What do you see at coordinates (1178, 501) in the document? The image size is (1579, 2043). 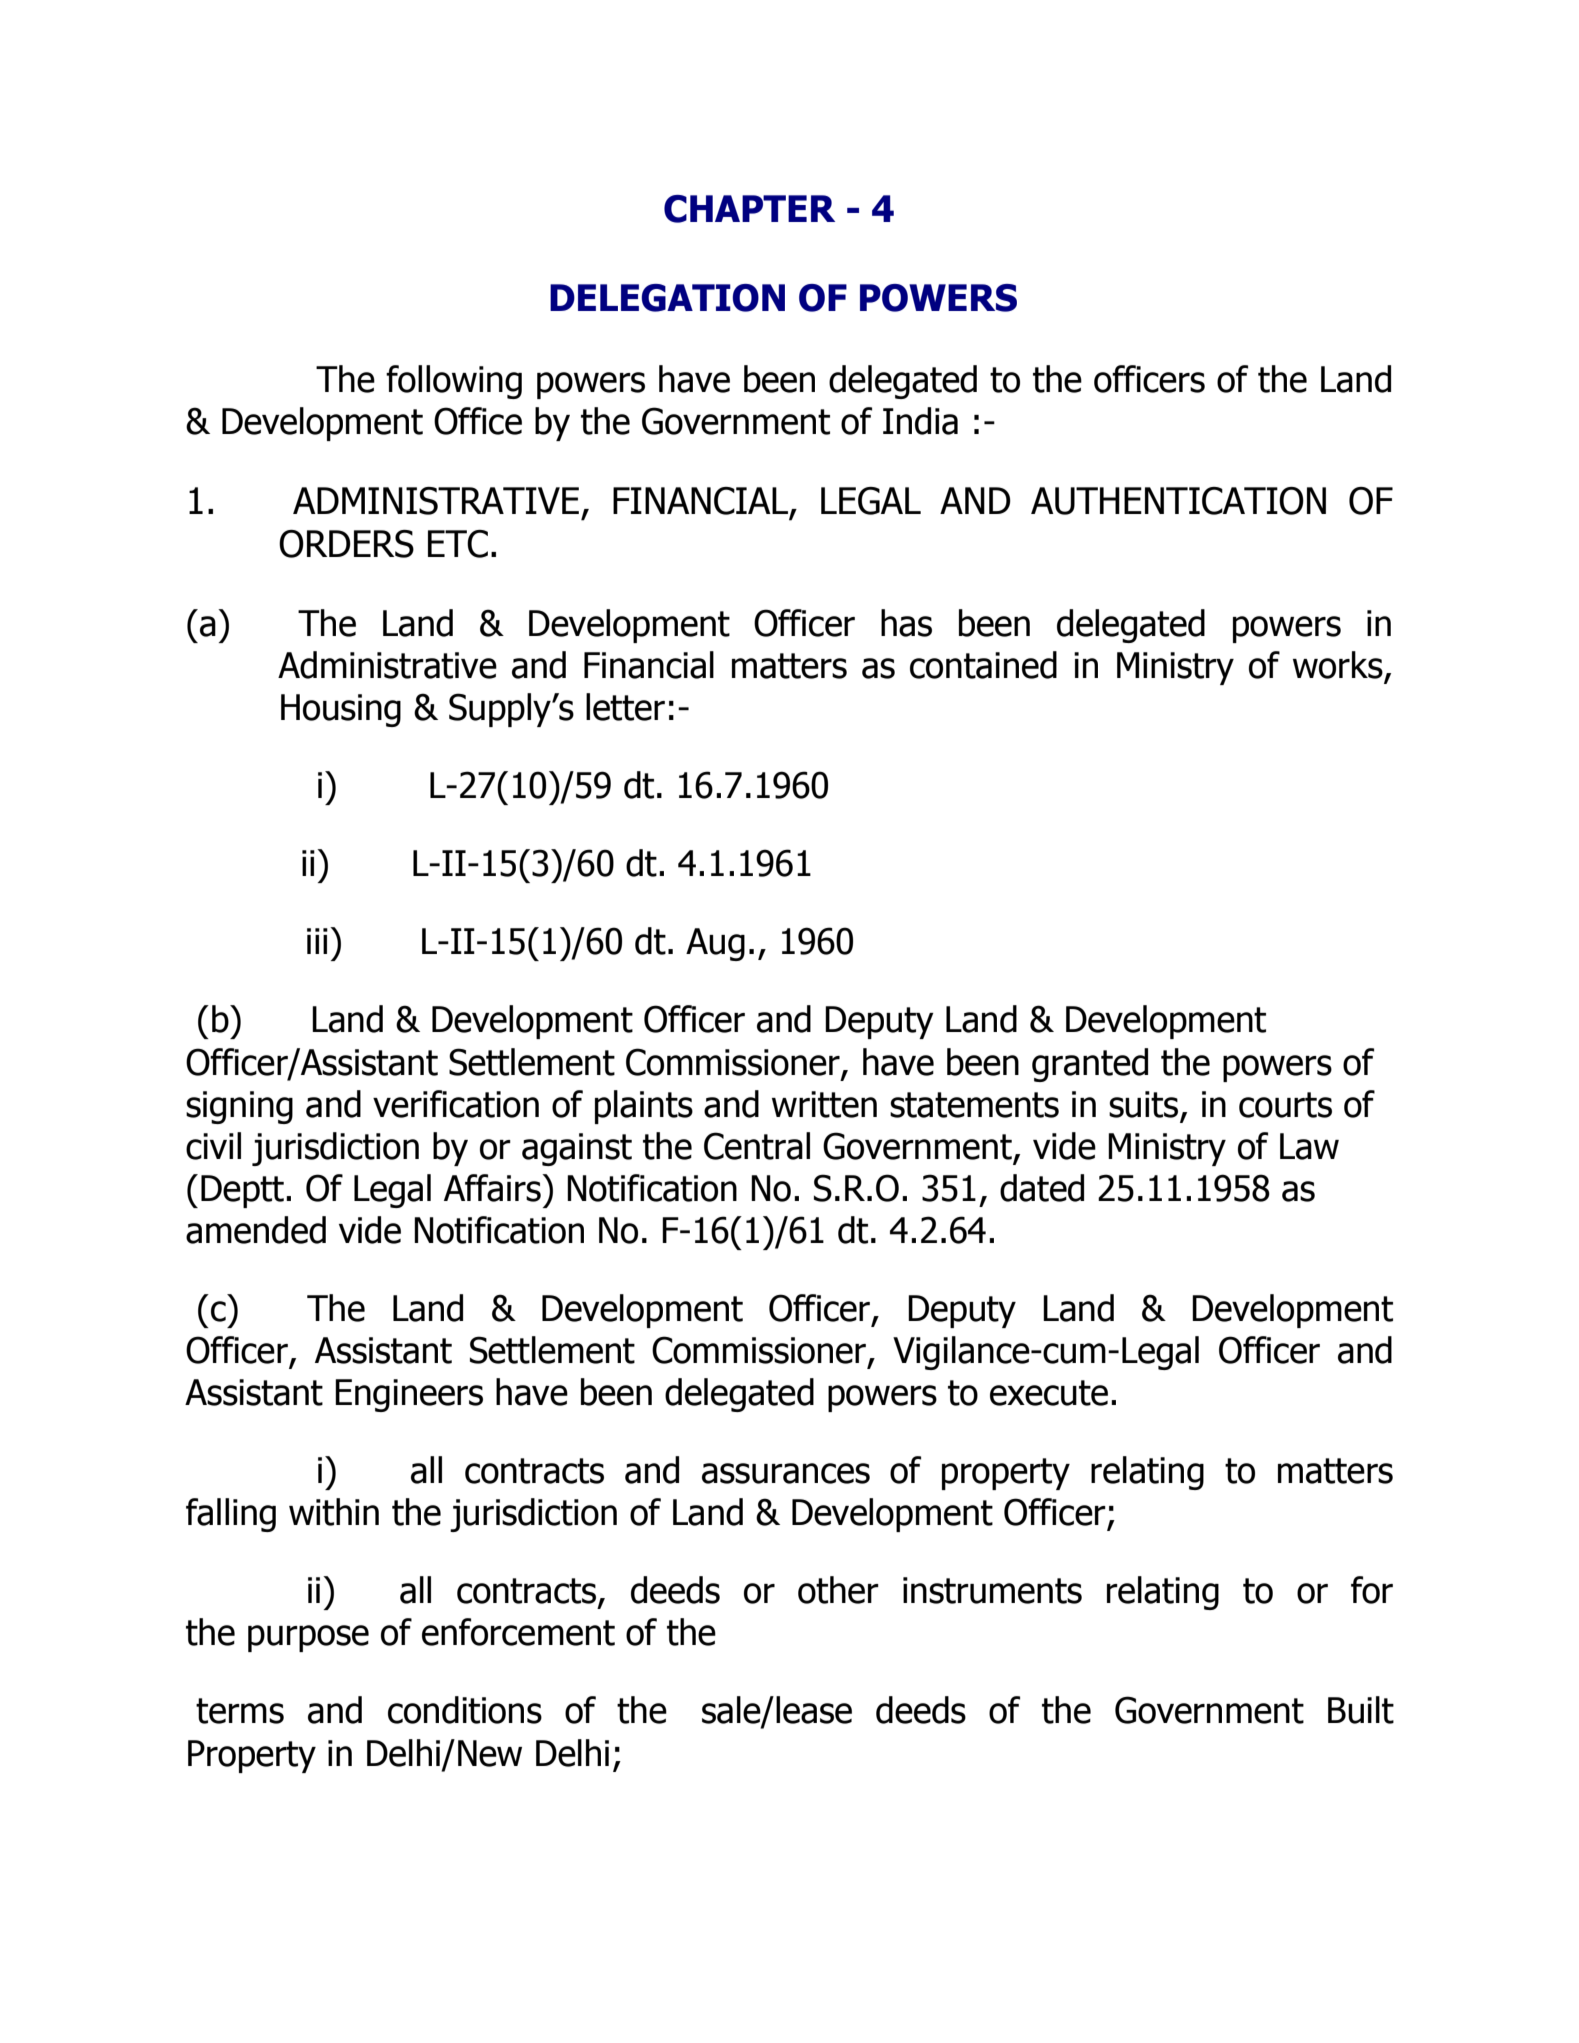 I see `AUTHENTICATION` at bounding box center [1178, 501].
